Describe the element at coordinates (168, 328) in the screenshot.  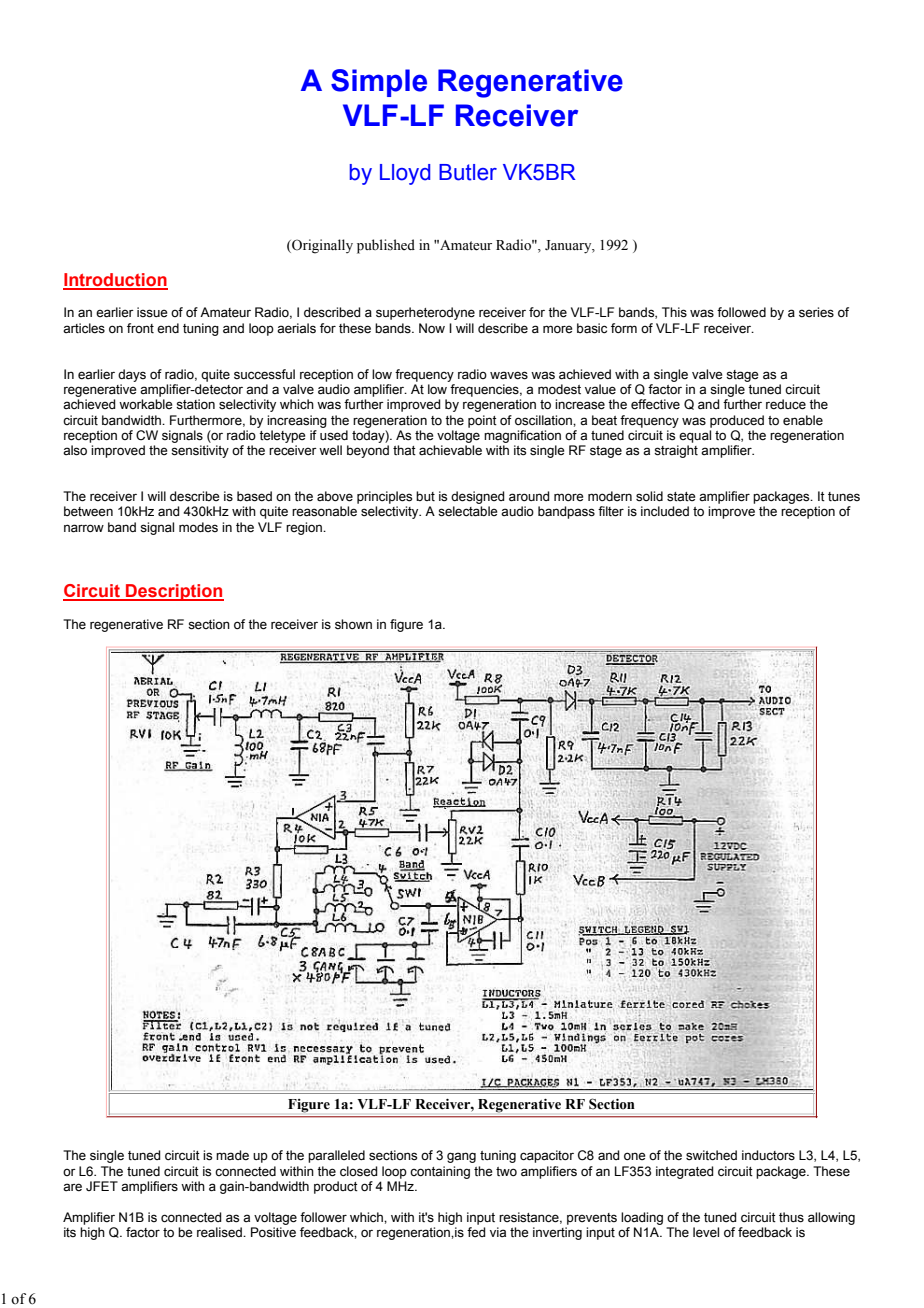
I see `end` at that location.
